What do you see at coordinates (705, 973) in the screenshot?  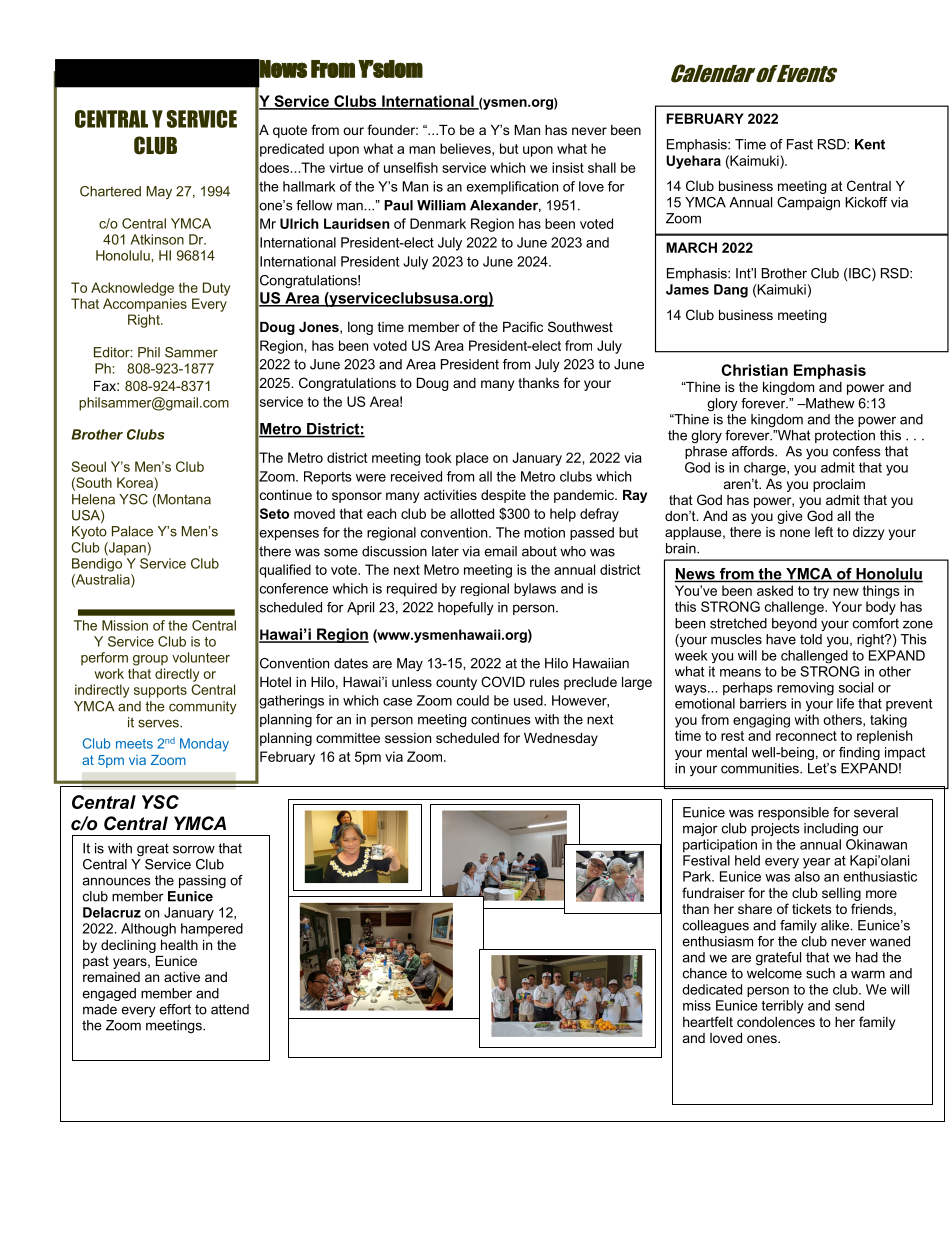 I see `chance` at bounding box center [705, 973].
